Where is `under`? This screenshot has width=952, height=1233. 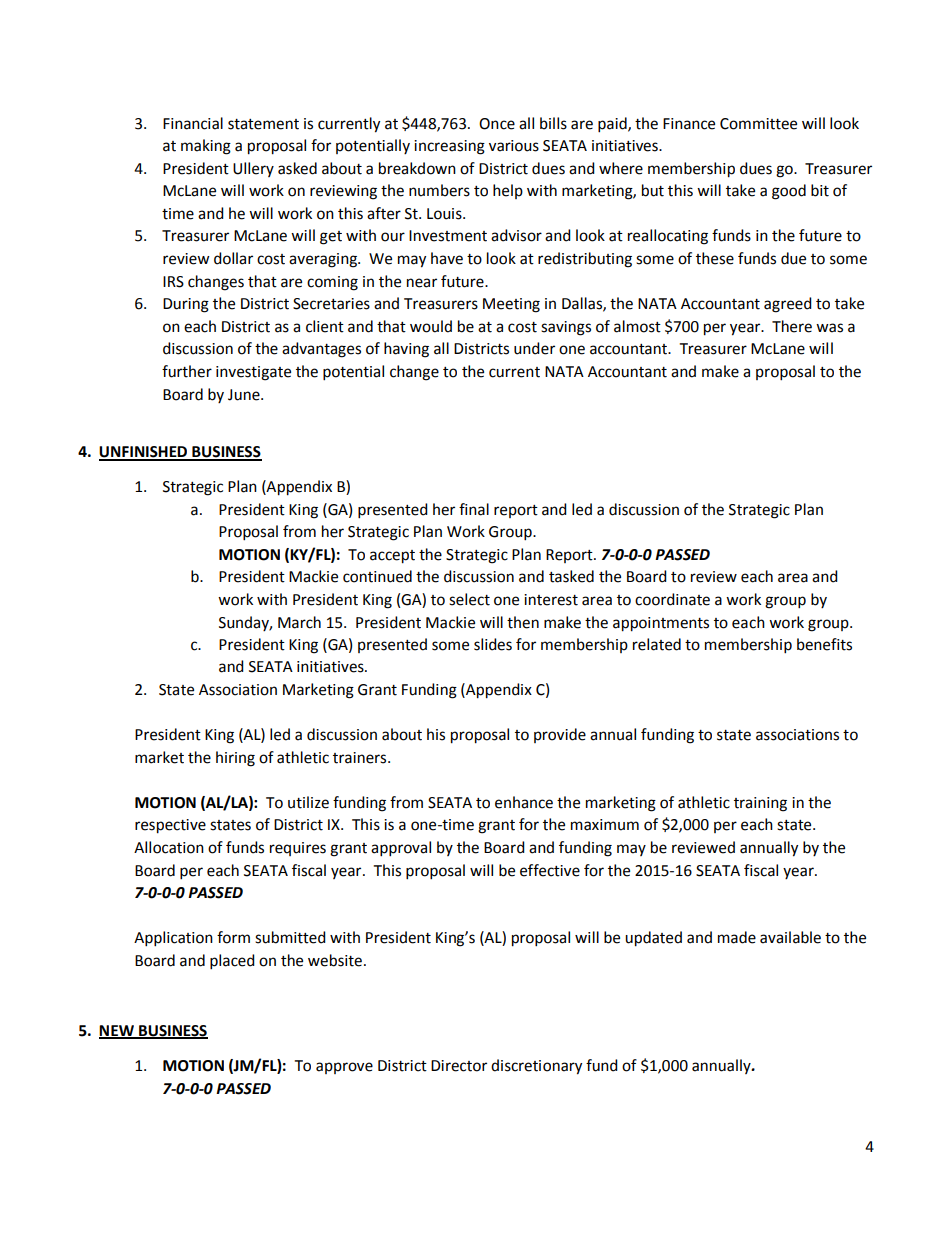
under is located at coordinates (534, 348).
